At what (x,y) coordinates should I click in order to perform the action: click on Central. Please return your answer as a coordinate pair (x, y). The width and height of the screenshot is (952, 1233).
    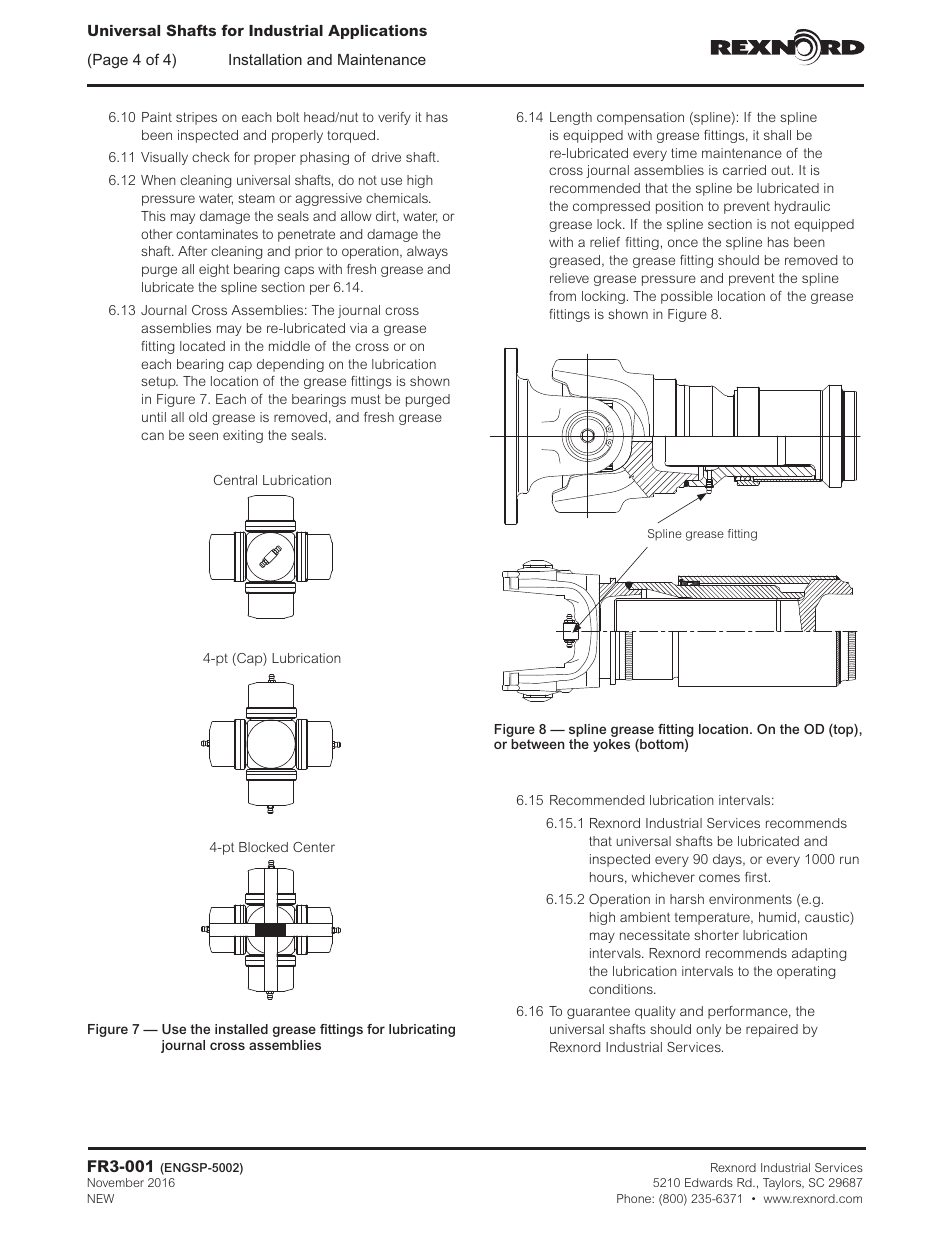
    Looking at the image, I should click on (235, 480).
